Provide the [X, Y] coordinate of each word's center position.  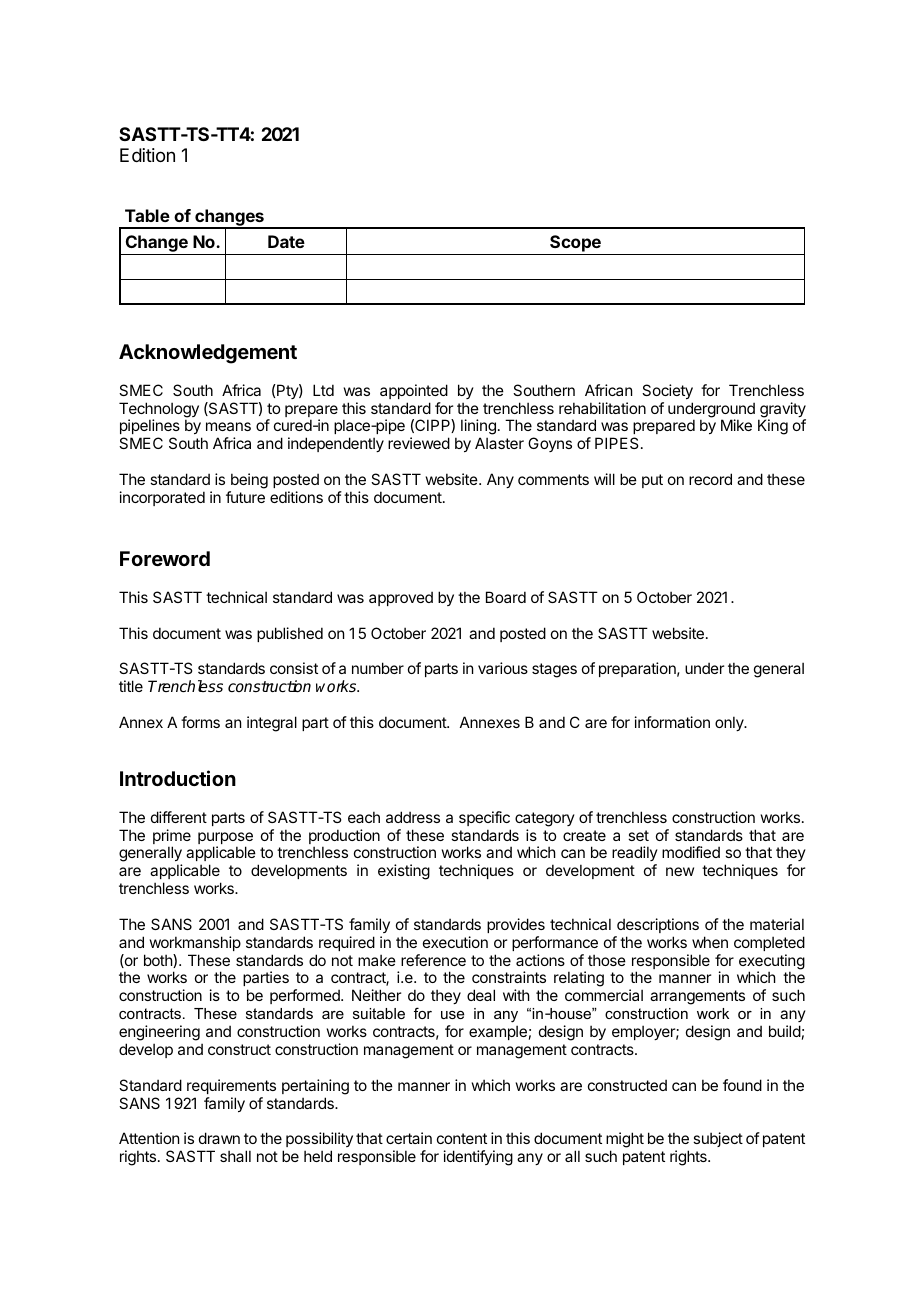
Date [286, 241]
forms [200, 722]
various [503, 668]
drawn [219, 1138]
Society [667, 391]
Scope [575, 245]
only [730, 723]
